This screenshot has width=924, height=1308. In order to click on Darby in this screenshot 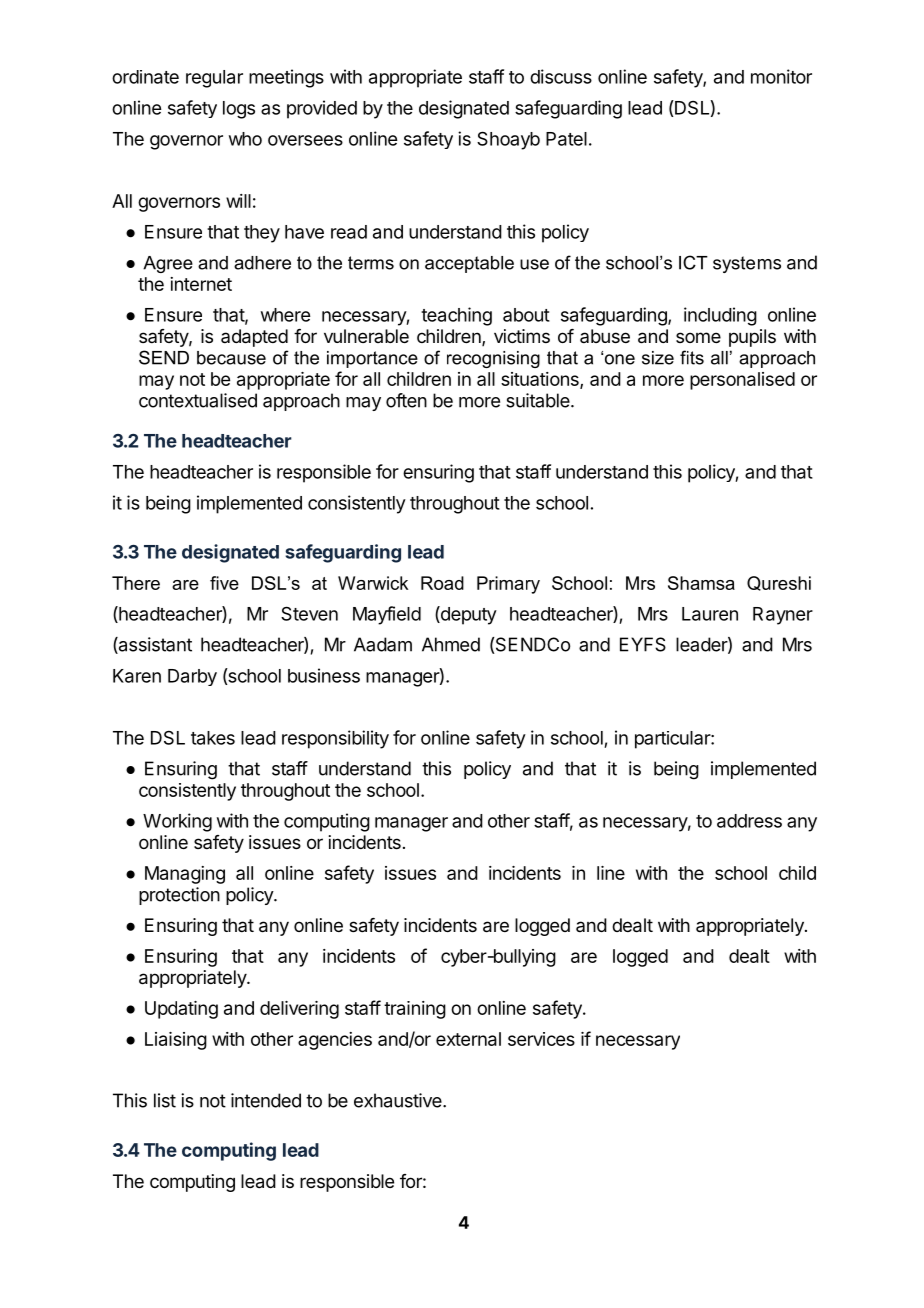, I will do `click(192, 677)`.
